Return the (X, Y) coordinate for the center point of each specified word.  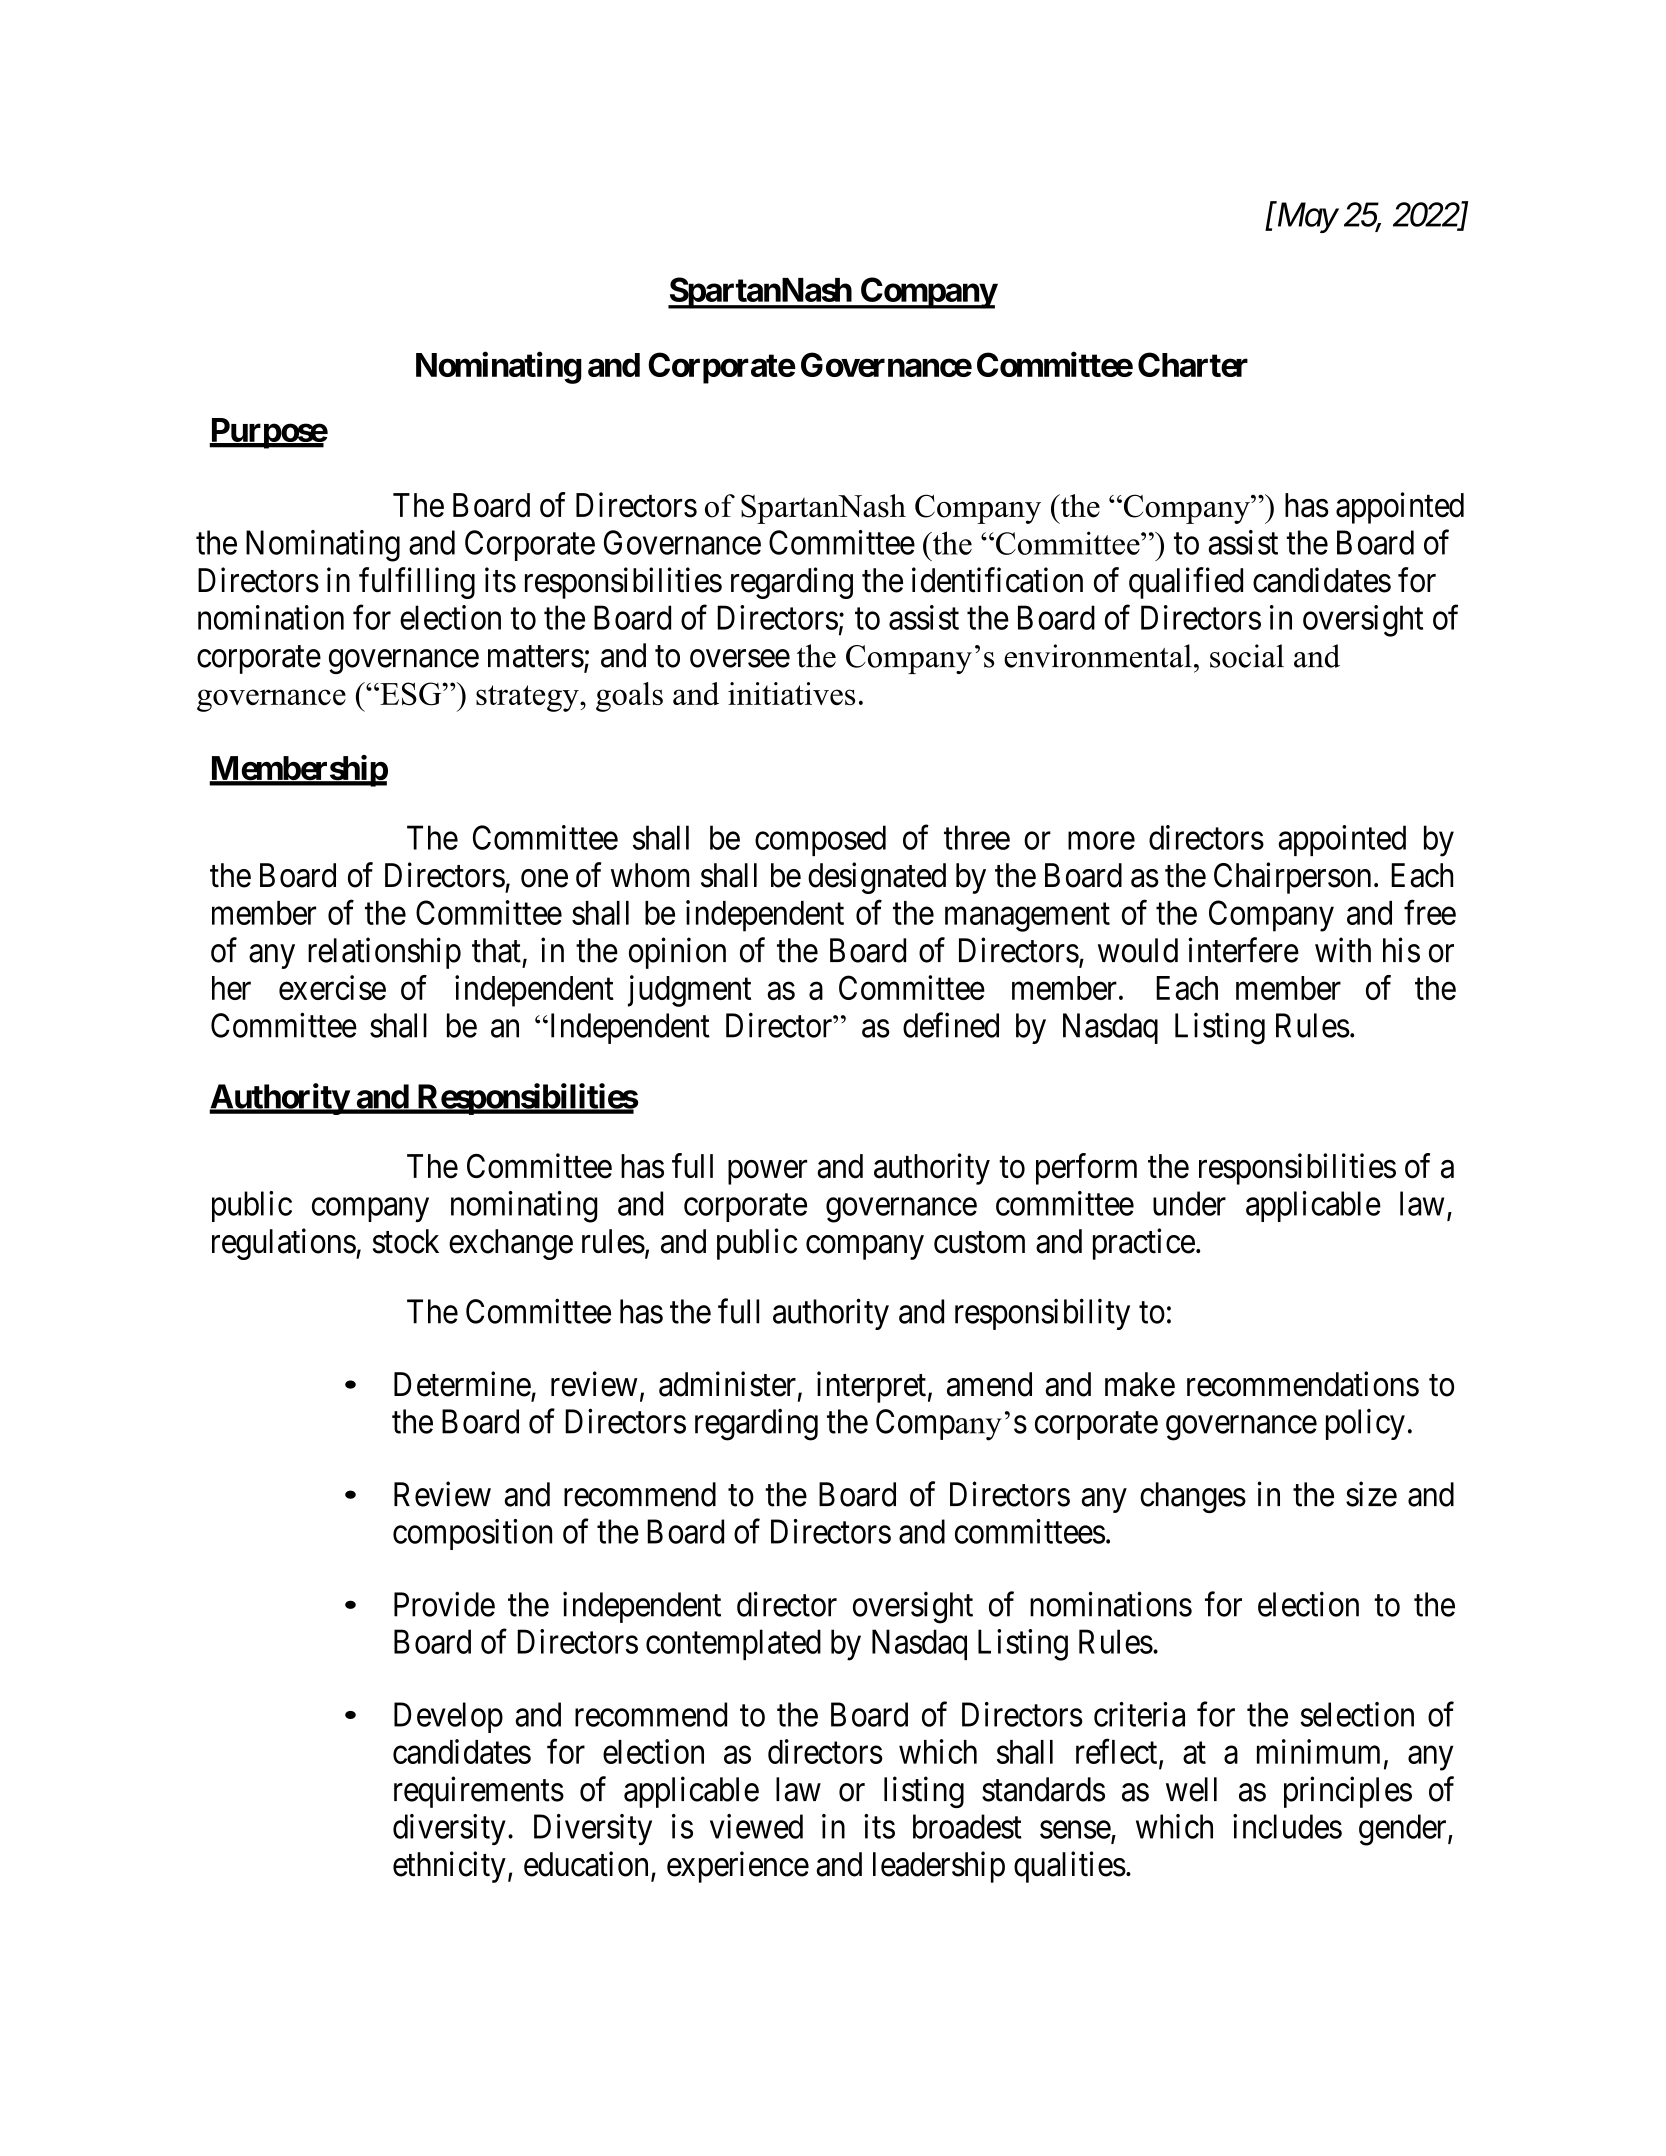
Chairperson (1292, 878)
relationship (384, 953)
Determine (462, 1384)
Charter (1193, 364)
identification (997, 580)
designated (877, 878)
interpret (871, 1387)
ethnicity (449, 1867)
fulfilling (417, 583)
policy (1365, 1424)
